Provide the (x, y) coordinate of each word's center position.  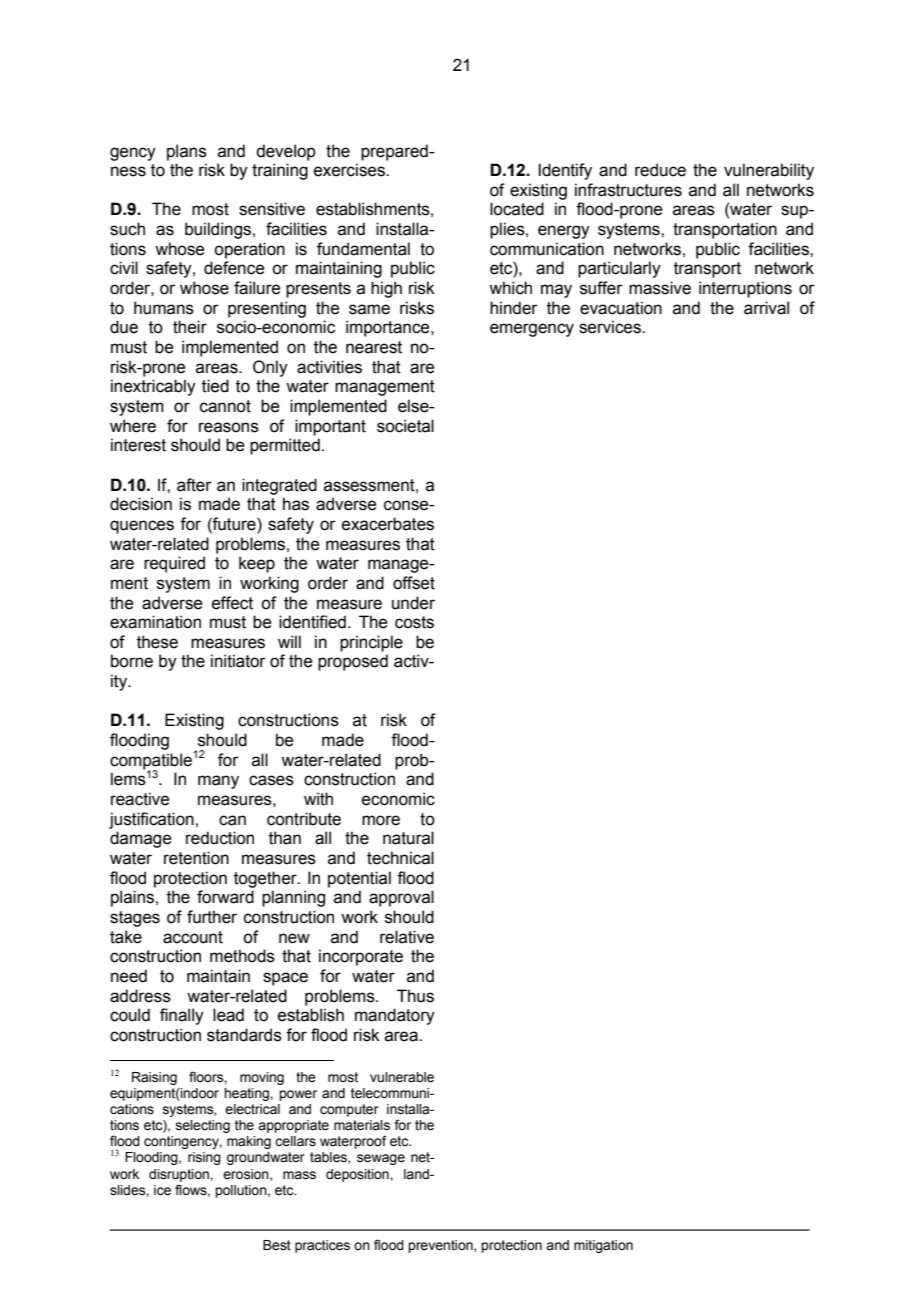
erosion (247, 1175)
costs (414, 622)
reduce (660, 170)
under (413, 603)
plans (187, 152)
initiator (238, 661)
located (517, 209)
